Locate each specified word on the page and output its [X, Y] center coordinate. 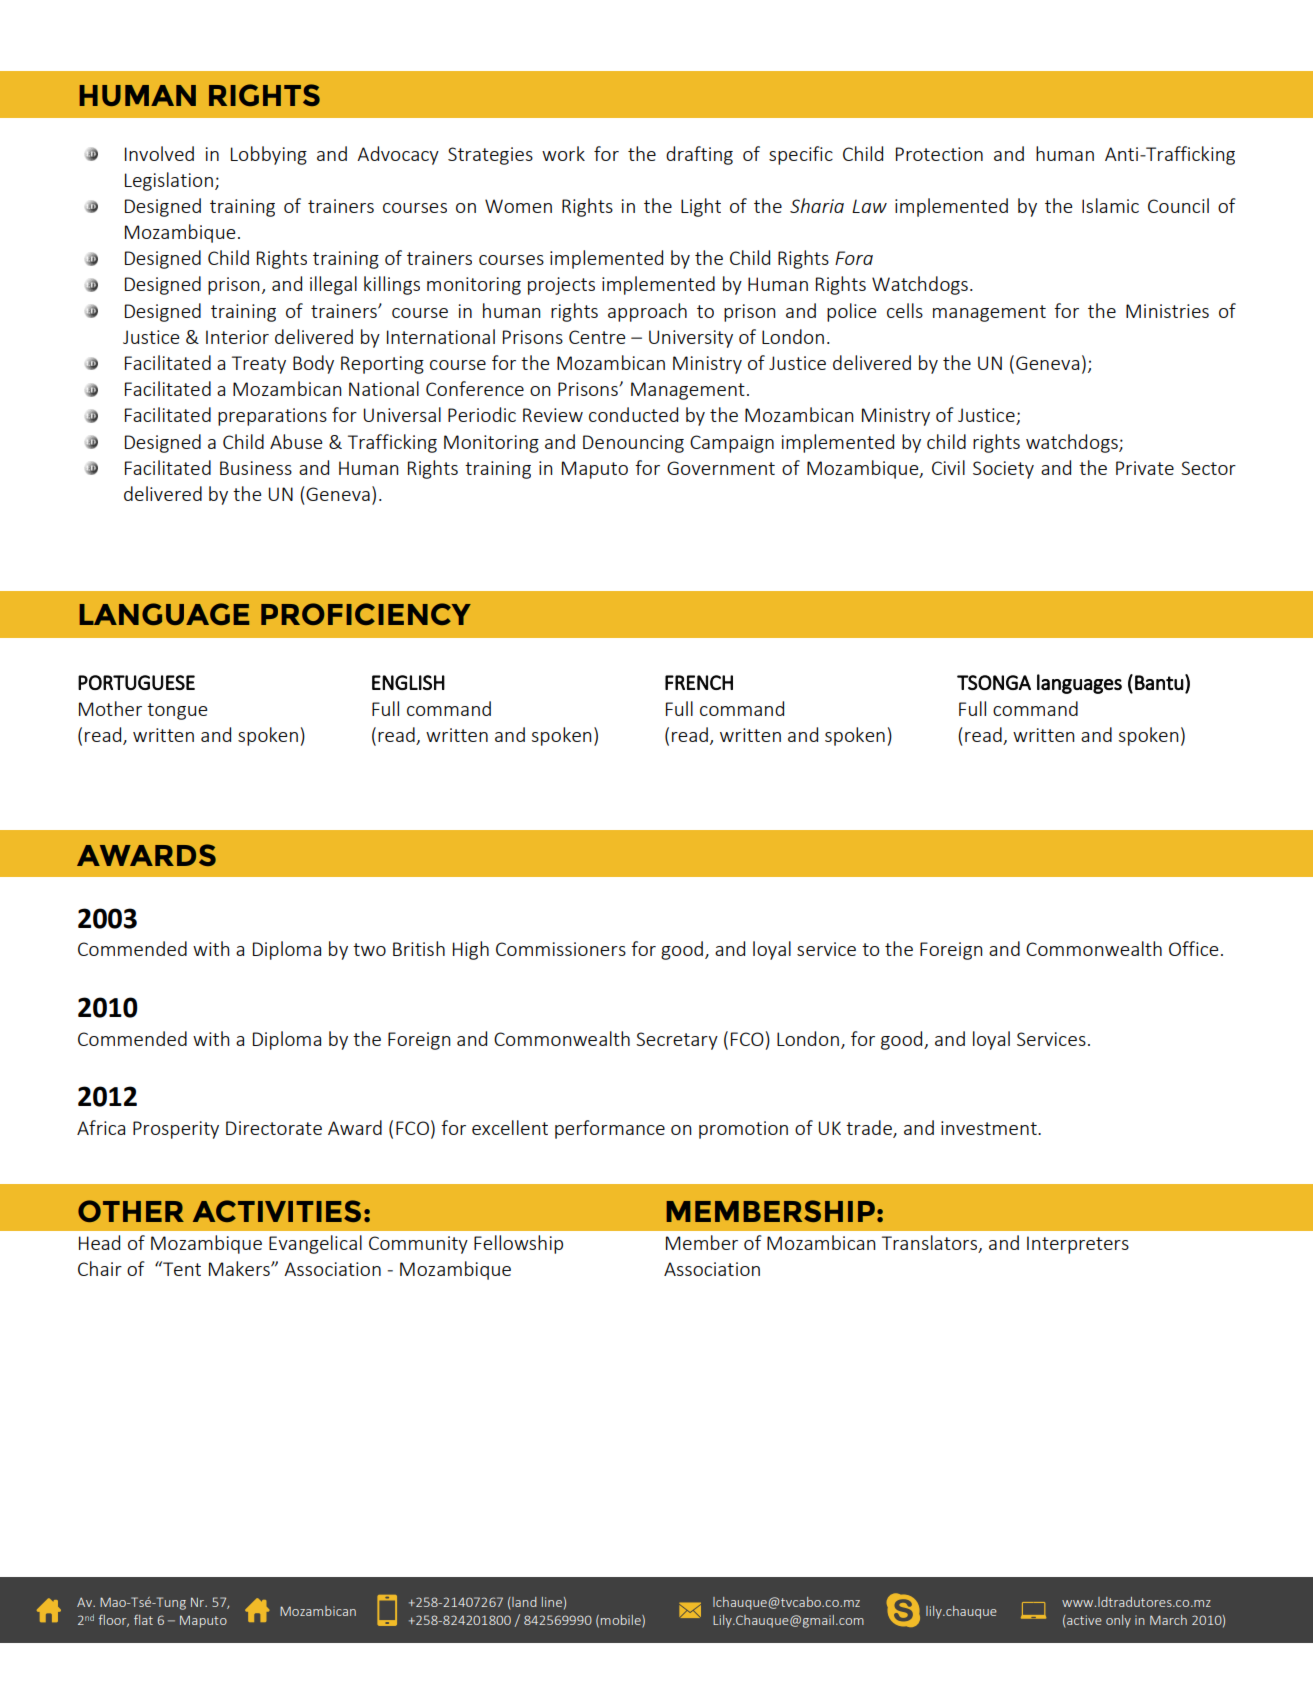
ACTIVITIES [277, 1211]
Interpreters [1078, 1245]
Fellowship [518, 1244]
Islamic [1110, 205]
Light [701, 207]
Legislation [169, 181]
